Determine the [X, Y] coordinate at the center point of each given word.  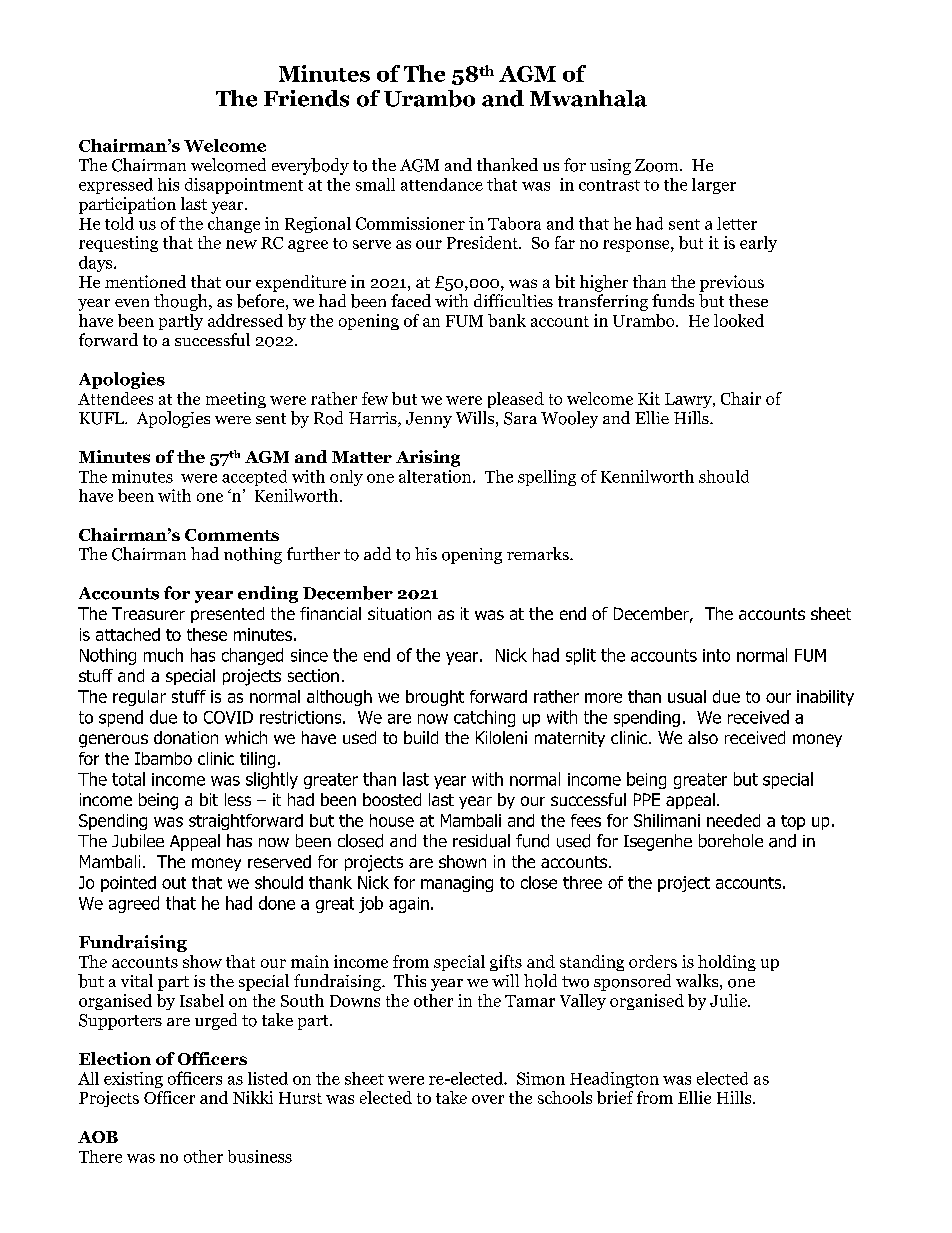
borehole [731, 841]
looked [739, 320]
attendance [442, 184]
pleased [516, 400]
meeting [236, 400]
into [716, 655]
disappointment [244, 186]
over [488, 1099]
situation [399, 613]
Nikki [253, 1097]
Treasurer [148, 613]
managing [457, 884]
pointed [128, 884]
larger [714, 186]
